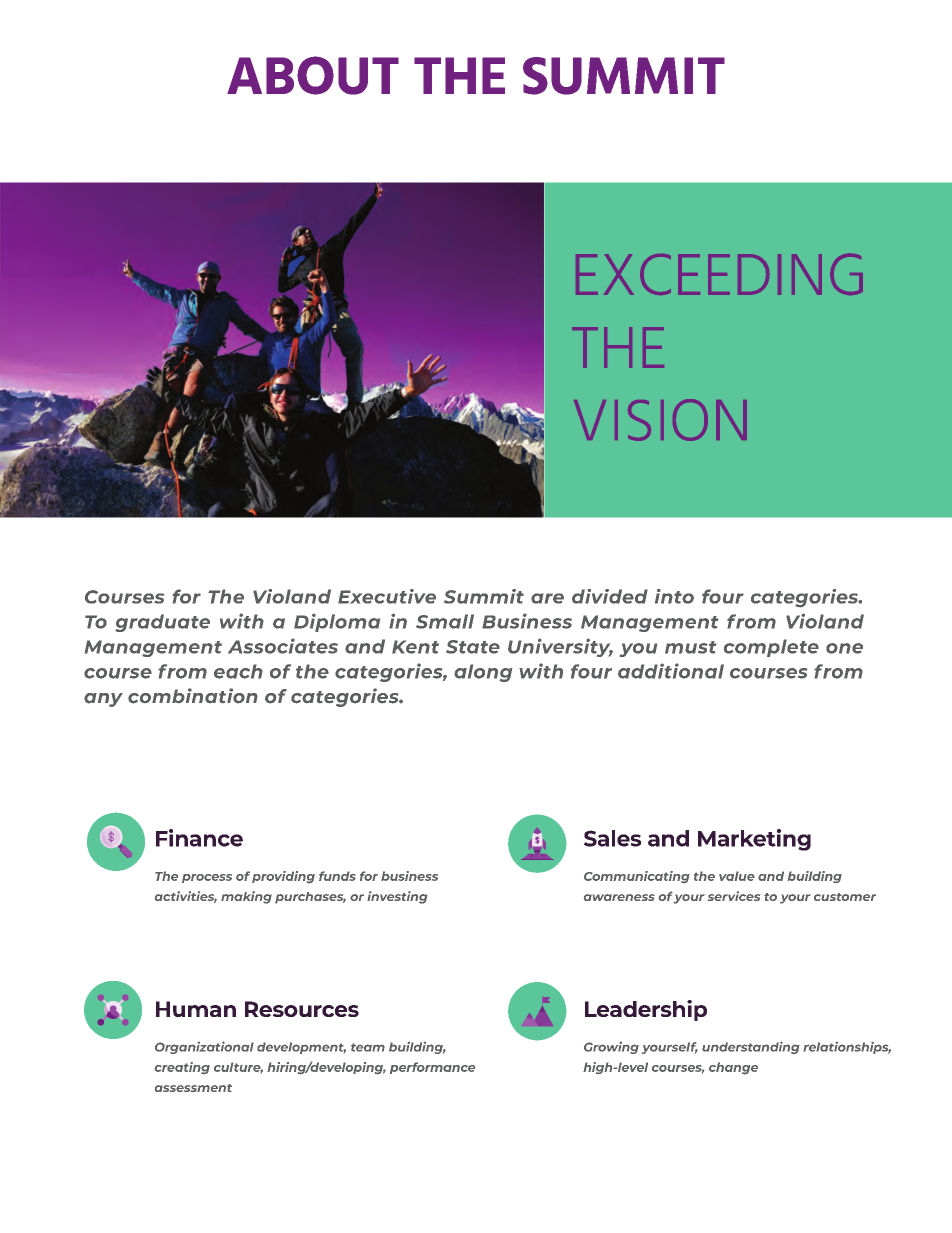 This page has height=1233, width=952. Describe the element at coordinates (719, 274) in the page. I see `EXCEEDING` at that location.
